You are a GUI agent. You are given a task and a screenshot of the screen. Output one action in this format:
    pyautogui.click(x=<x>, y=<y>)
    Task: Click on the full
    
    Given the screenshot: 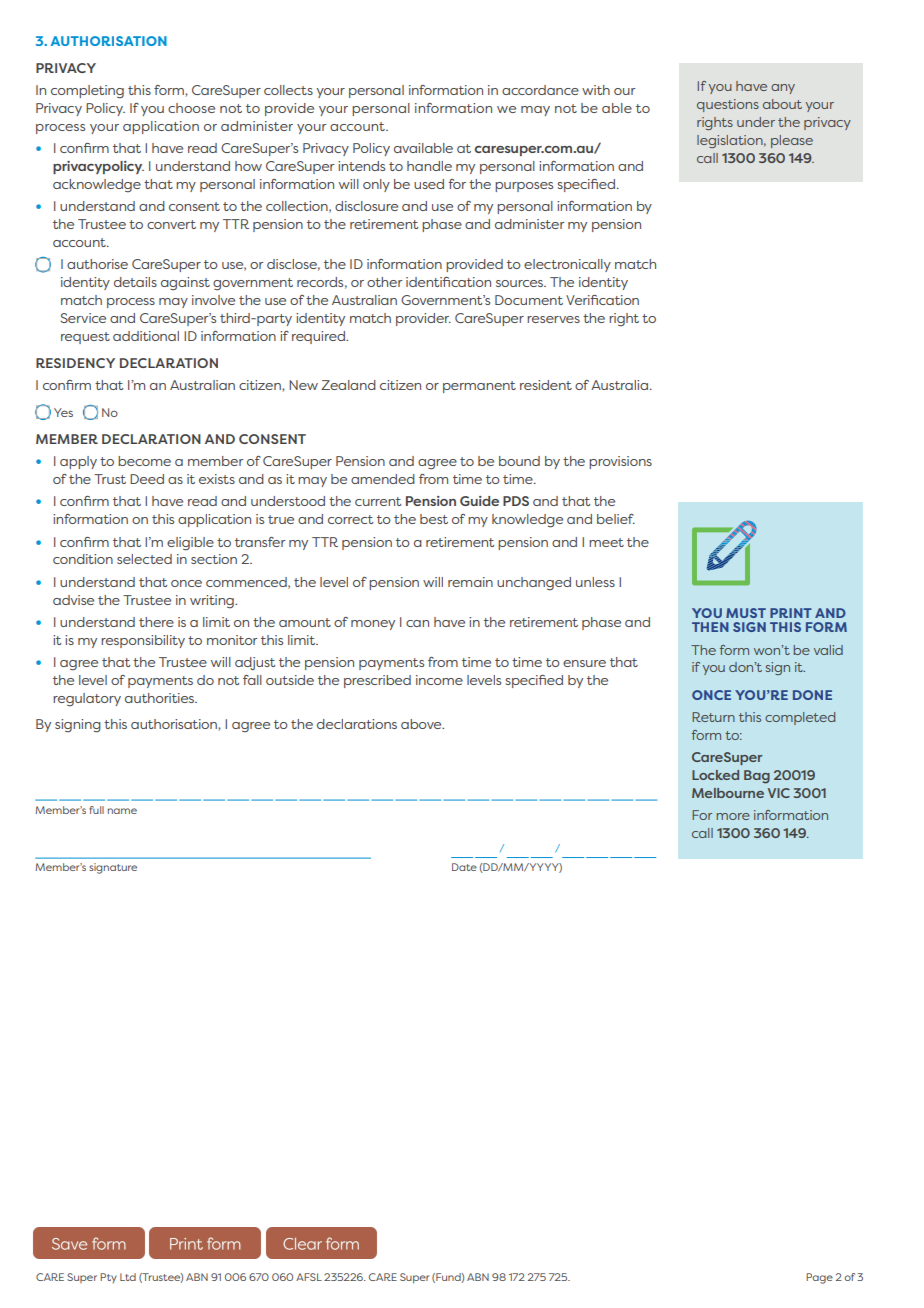 What is the action you would take?
    pyautogui.click(x=96, y=810)
